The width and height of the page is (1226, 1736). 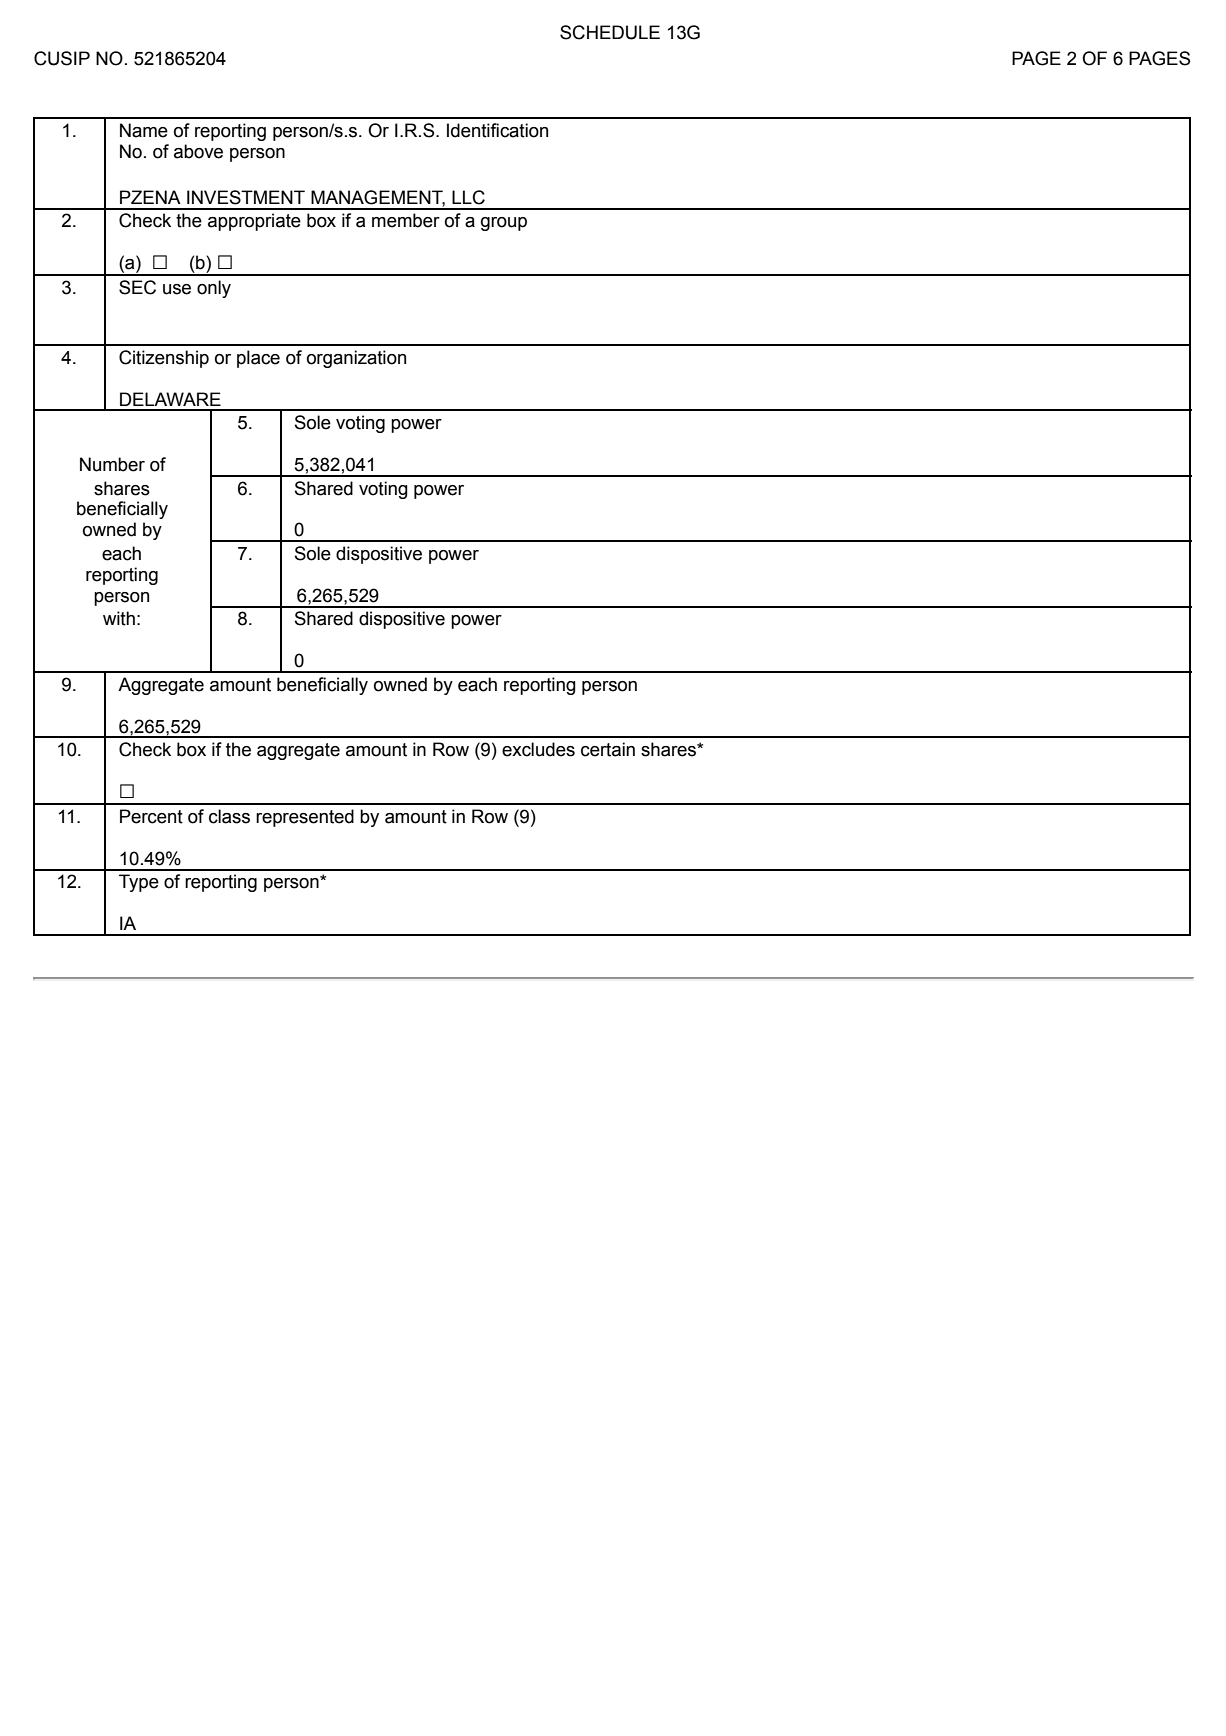 What do you see at coordinates (139, 883) in the page?
I see `Type` at bounding box center [139, 883].
